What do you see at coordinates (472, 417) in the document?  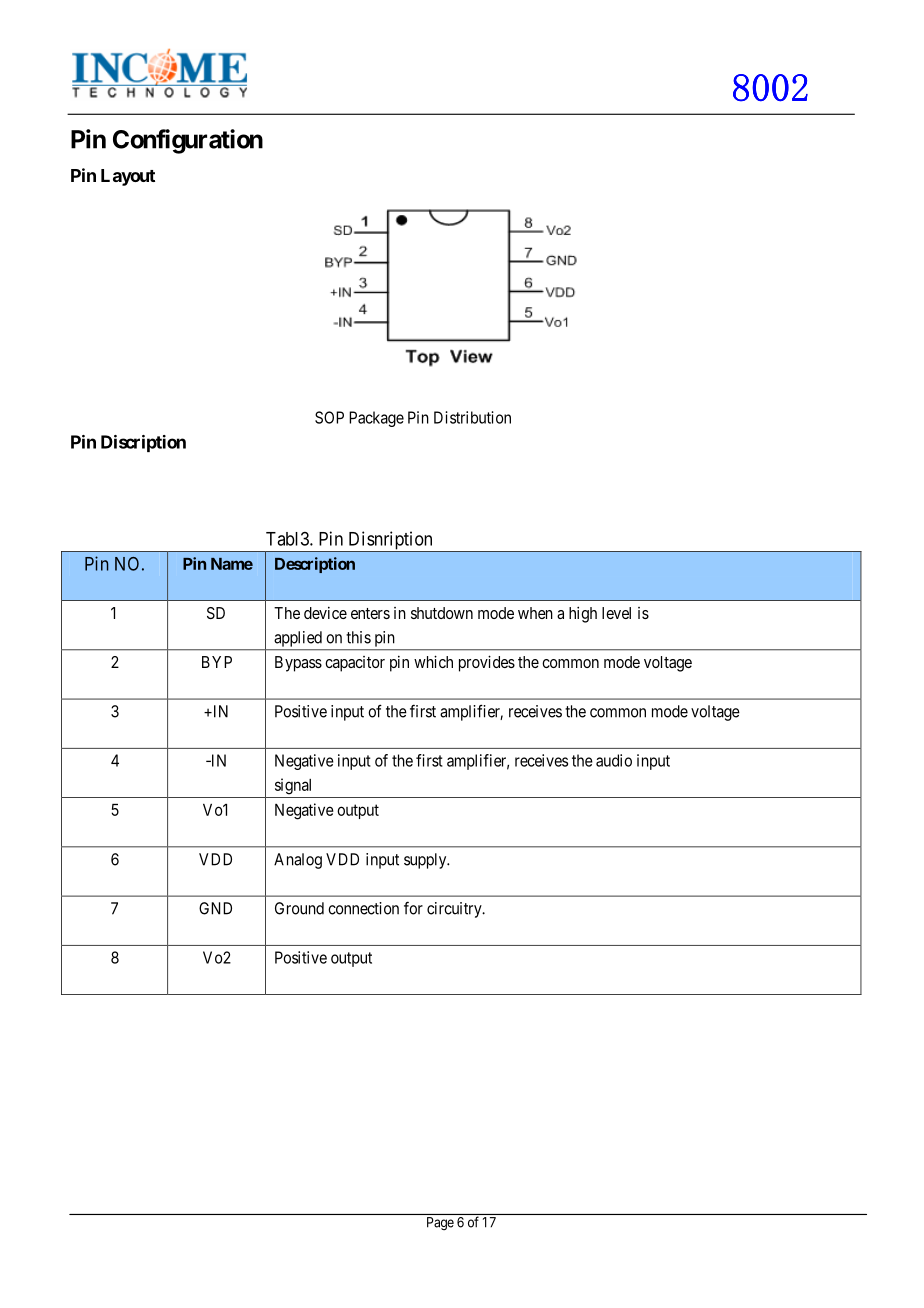 I see `Distribution` at bounding box center [472, 417].
